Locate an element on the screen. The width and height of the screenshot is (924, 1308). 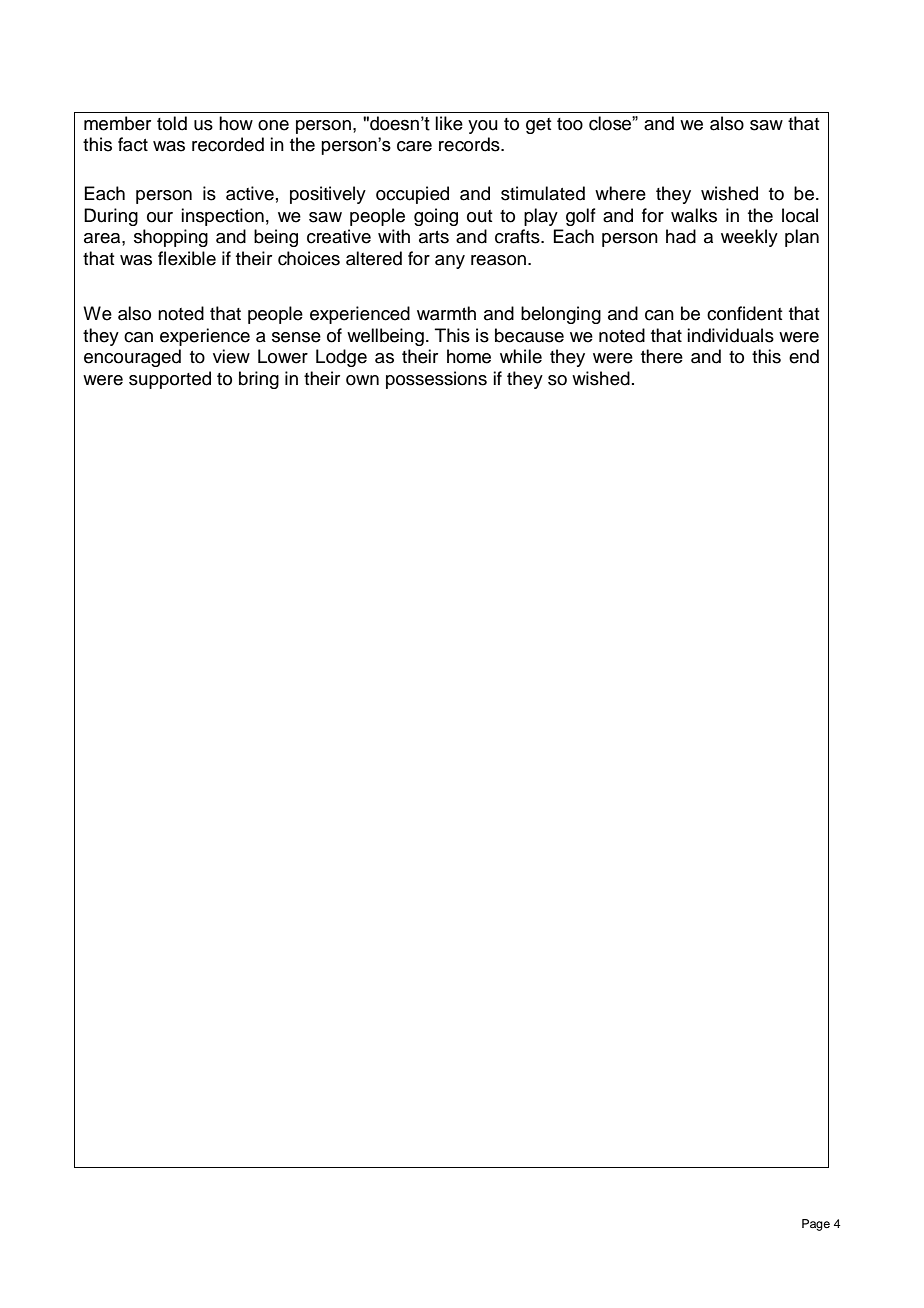
because is located at coordinates (529, 335).
